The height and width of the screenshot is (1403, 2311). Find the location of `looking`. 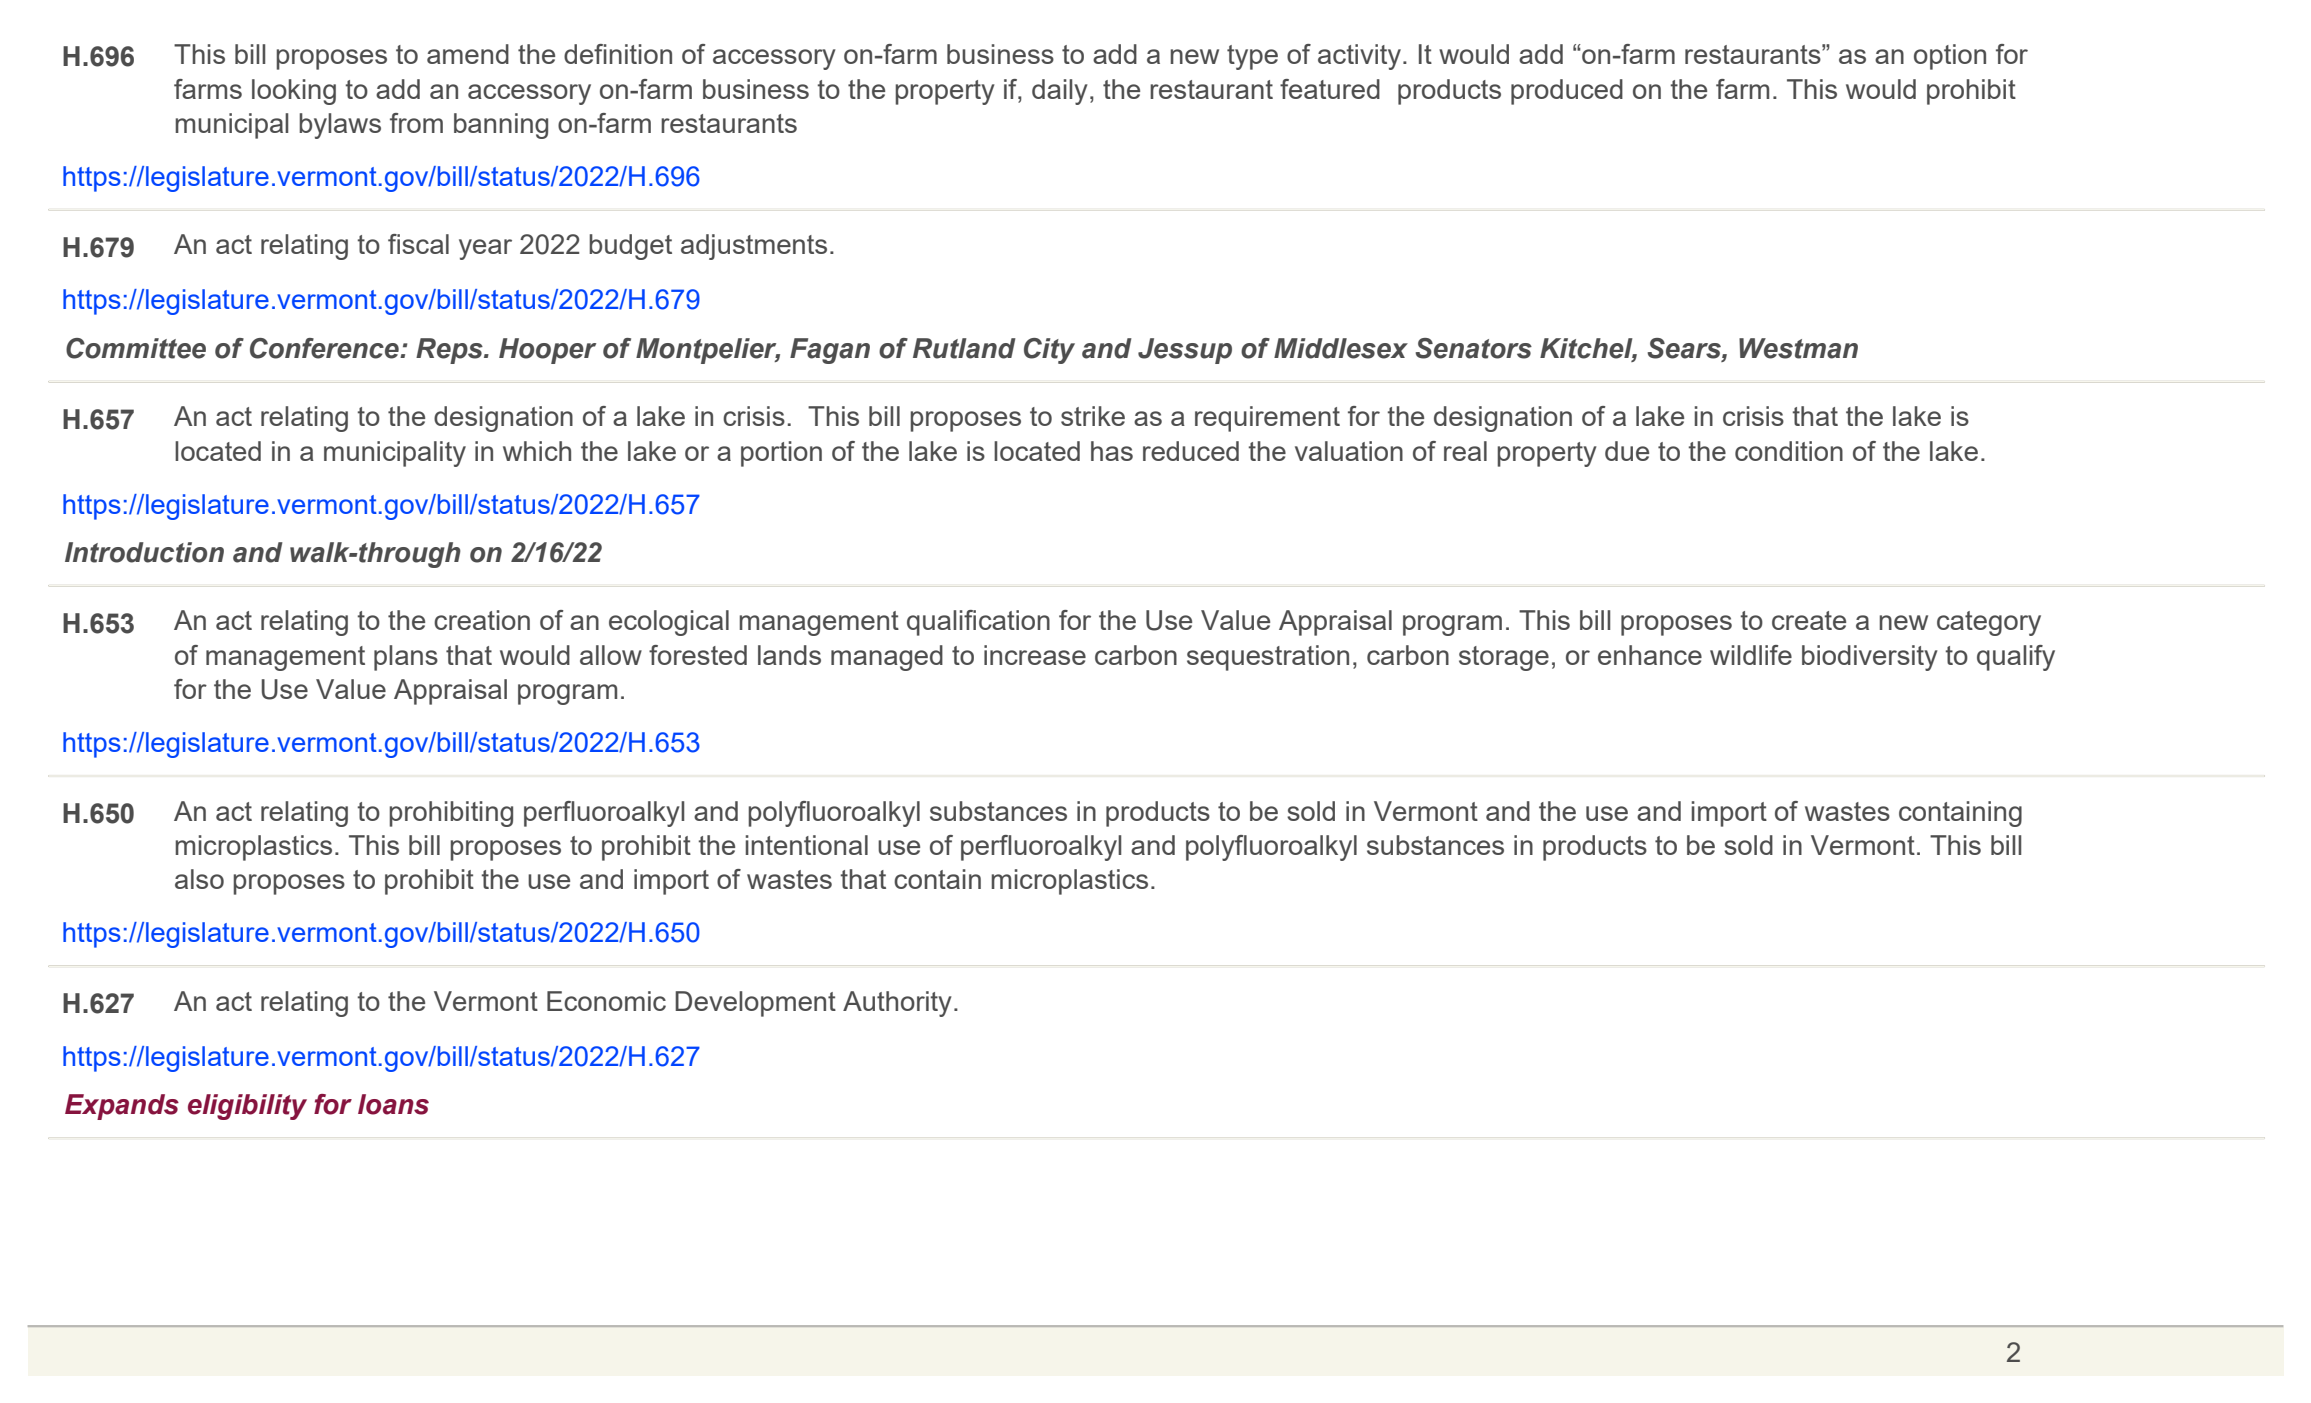

looking is located at coordinates (294, 92).
